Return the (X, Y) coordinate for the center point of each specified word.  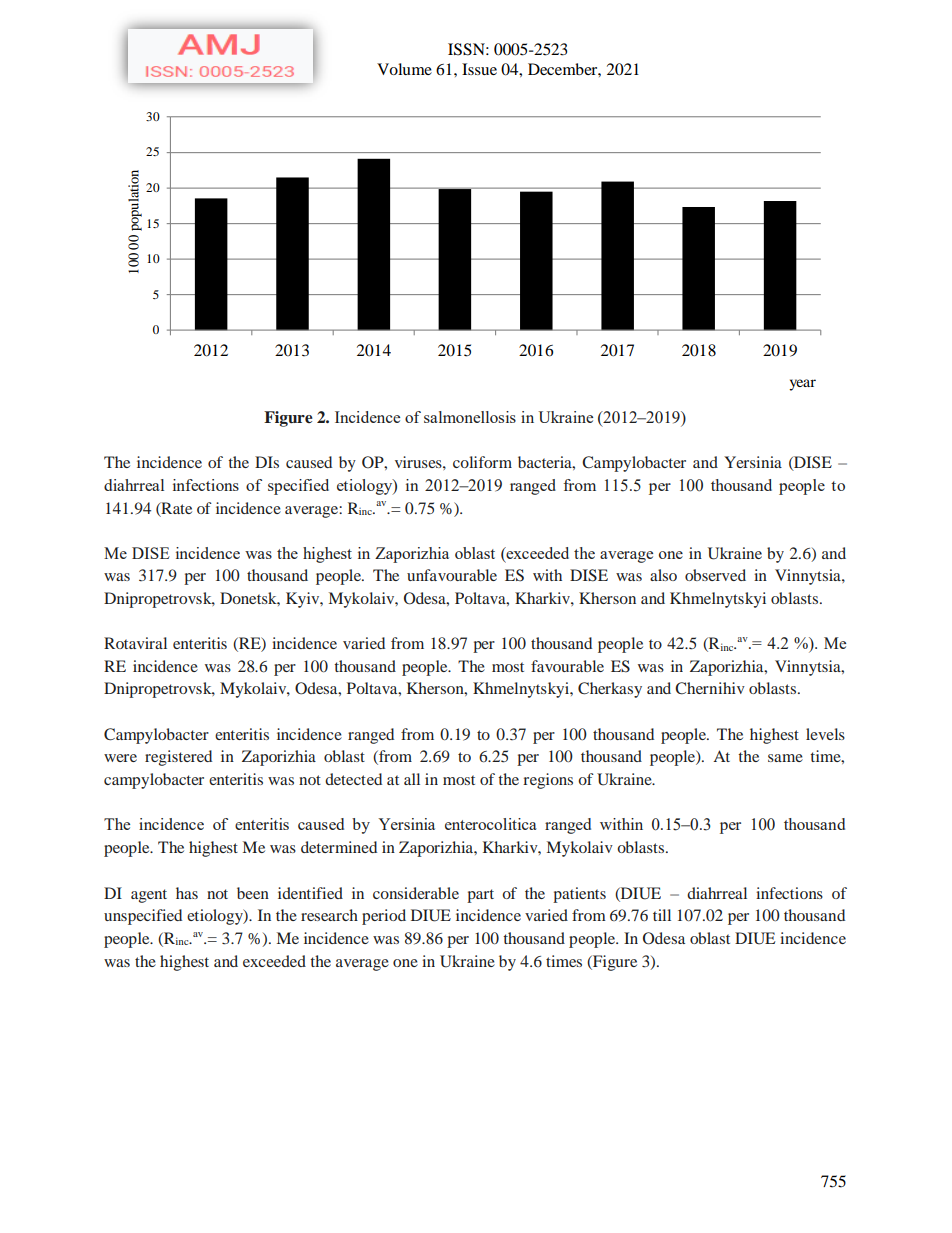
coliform (482, 462)
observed (715, 575)
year (802, 385)
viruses (419, 462)
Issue (479, 69)
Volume (404, 69)
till (662, 915)
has (187, 893)
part (480, 896)
